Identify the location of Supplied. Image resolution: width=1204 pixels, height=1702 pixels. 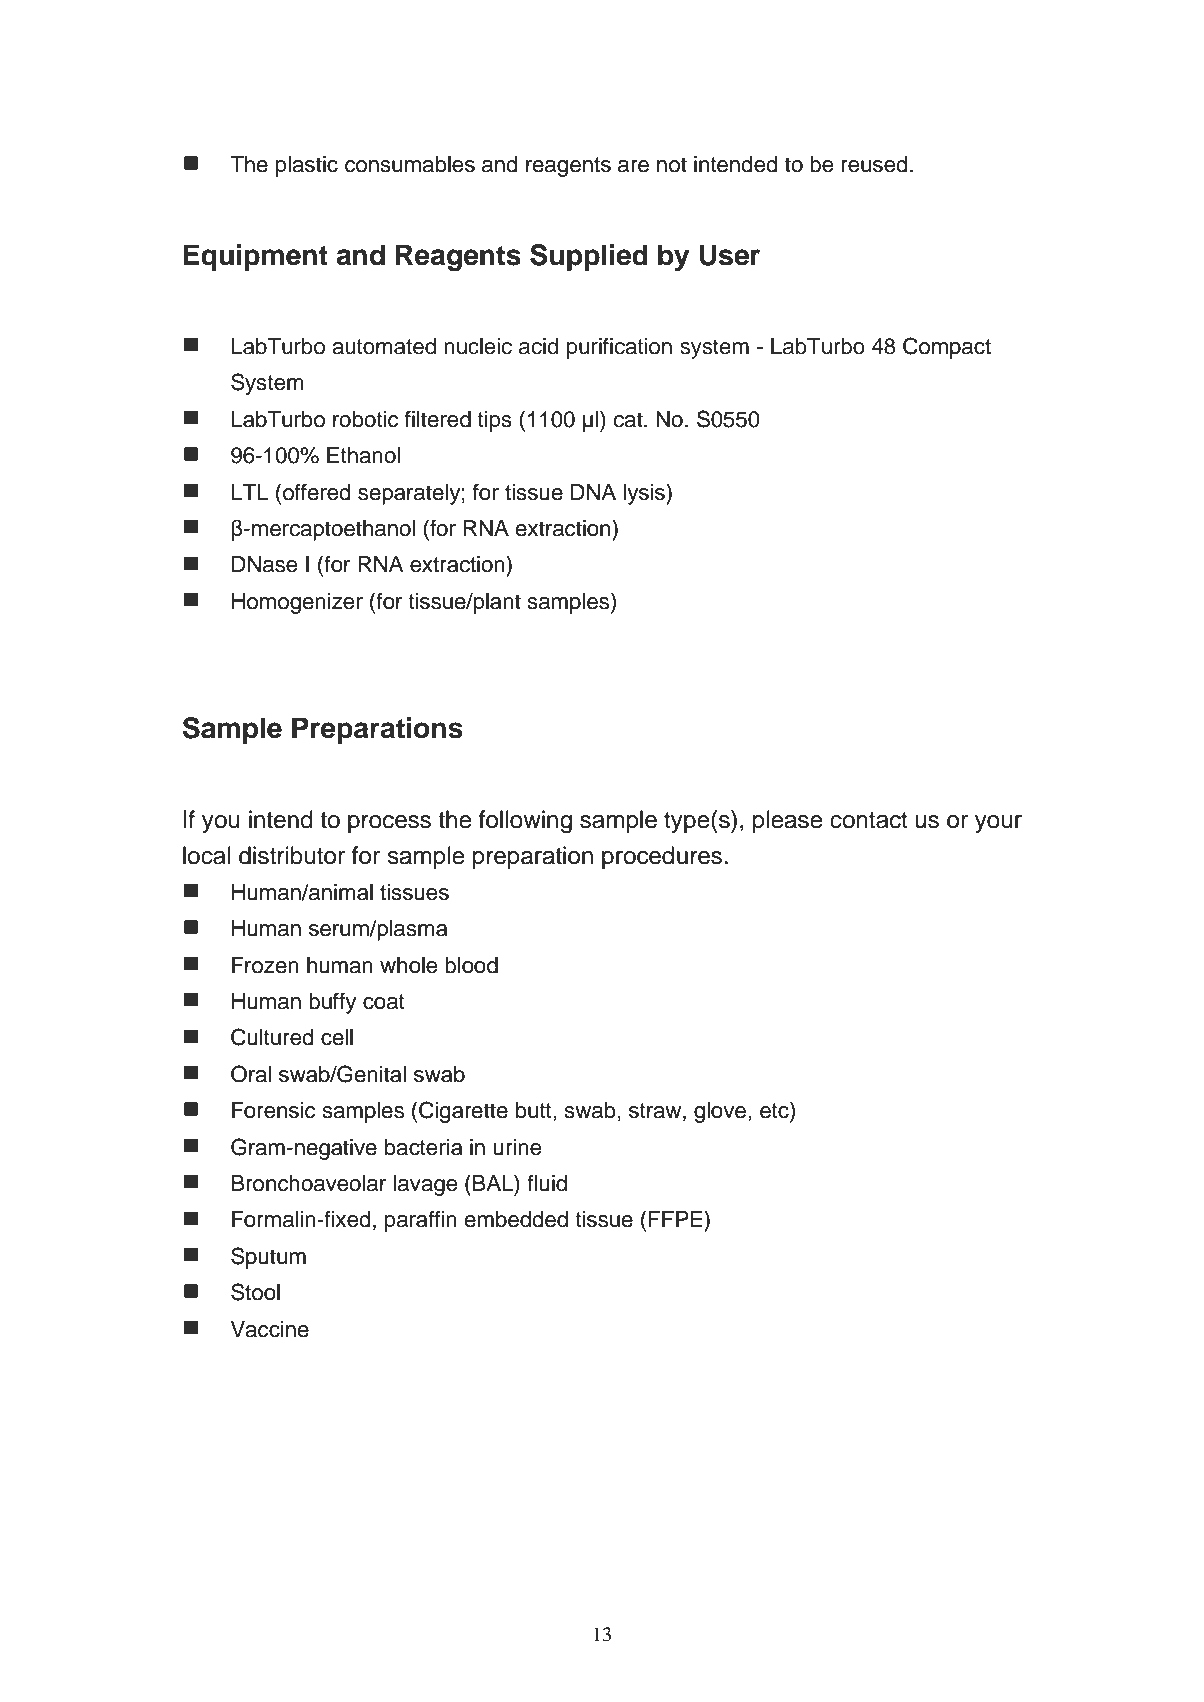
(589, 257).
